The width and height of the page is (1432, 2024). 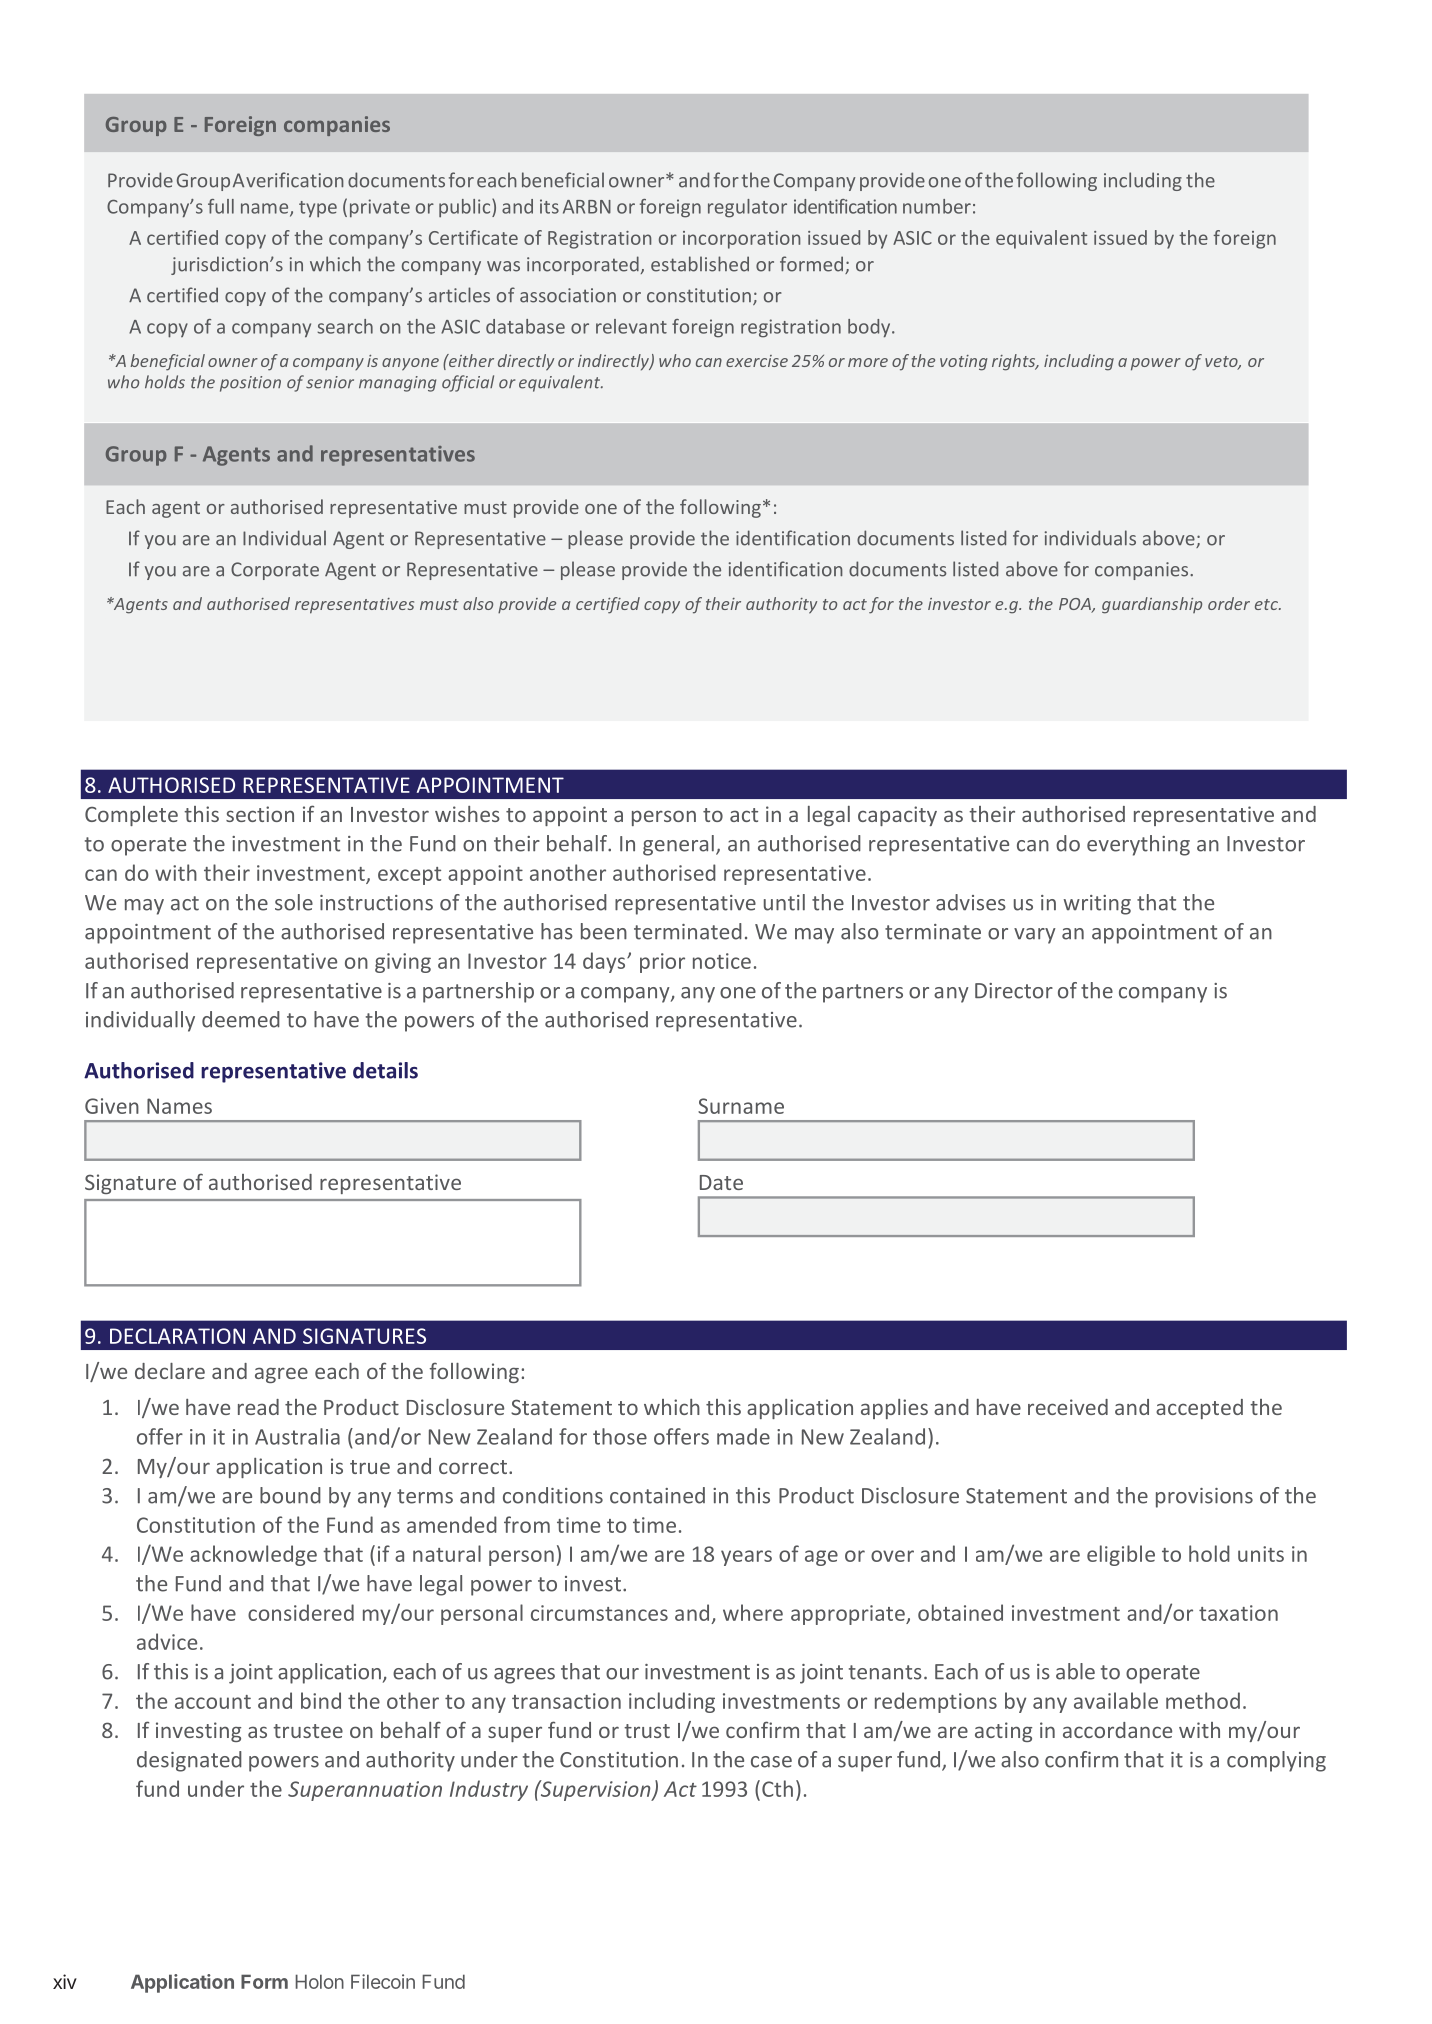 I want to click on section, so click(x=260, y=814).
